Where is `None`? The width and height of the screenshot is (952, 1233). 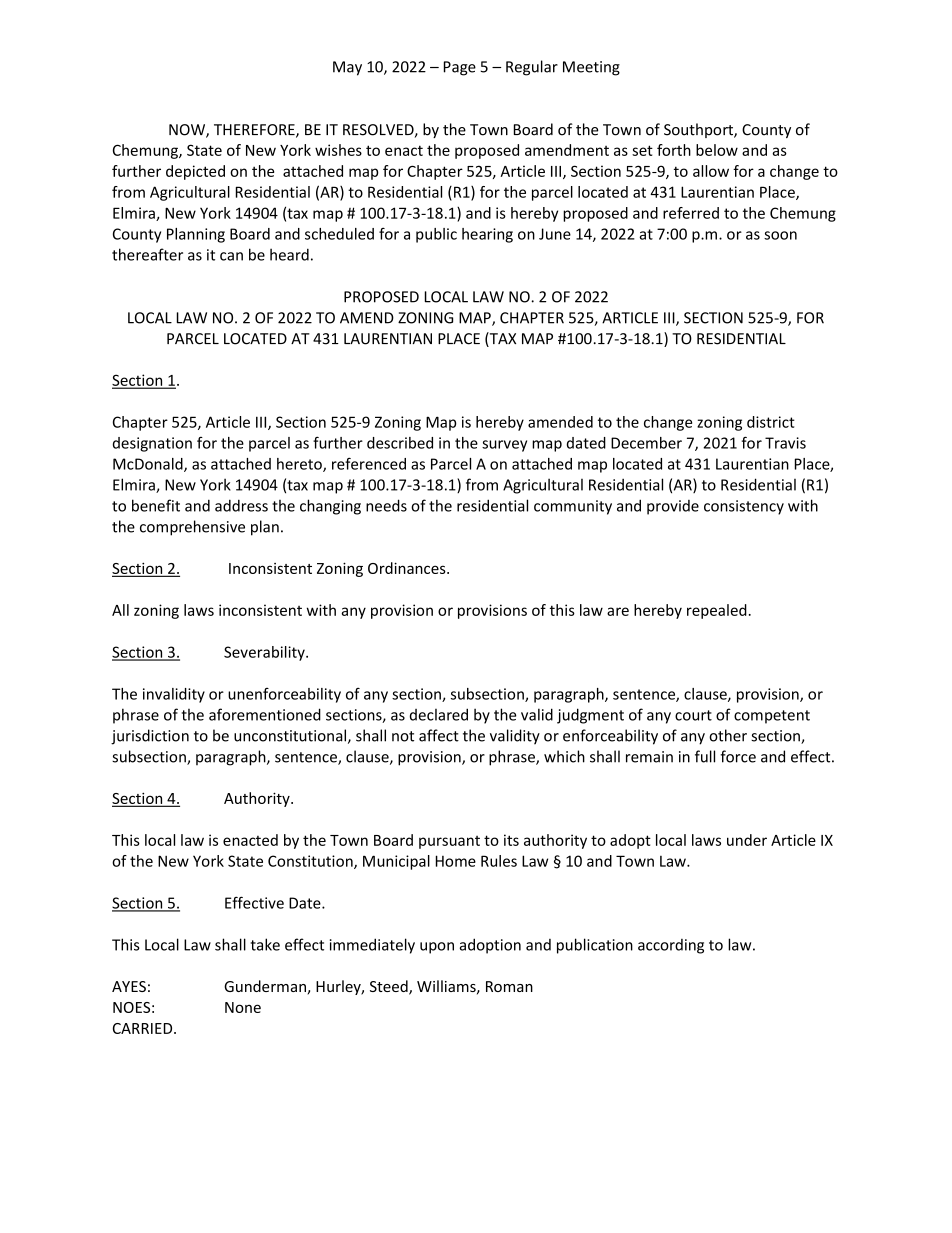
None is located at coordinates (243, 1007).
